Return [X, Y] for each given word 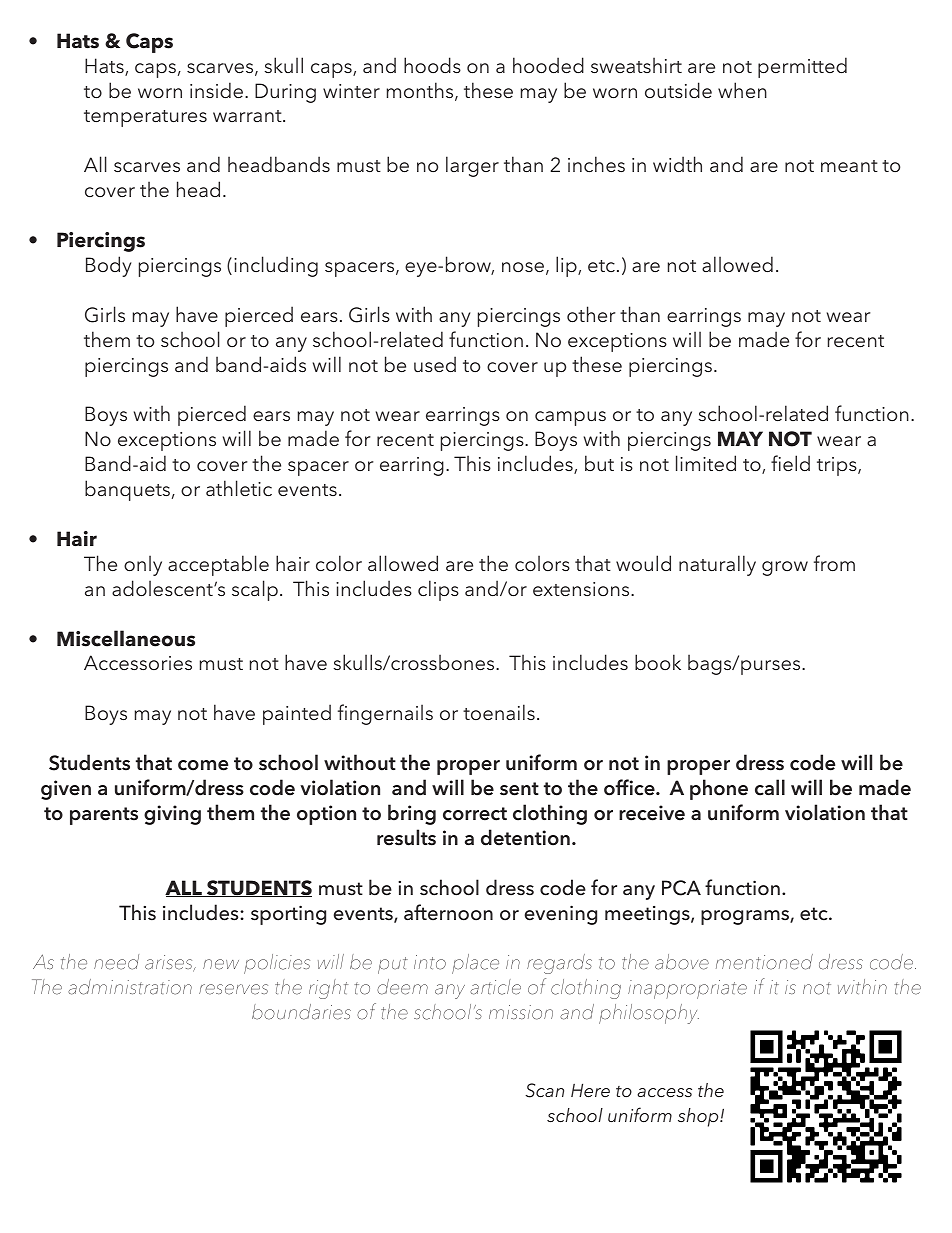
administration [130, 987]
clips [438, 590]
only [143, 565]
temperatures [145, 118]
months [421, 91]
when [742, 90]
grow [785, 568]
